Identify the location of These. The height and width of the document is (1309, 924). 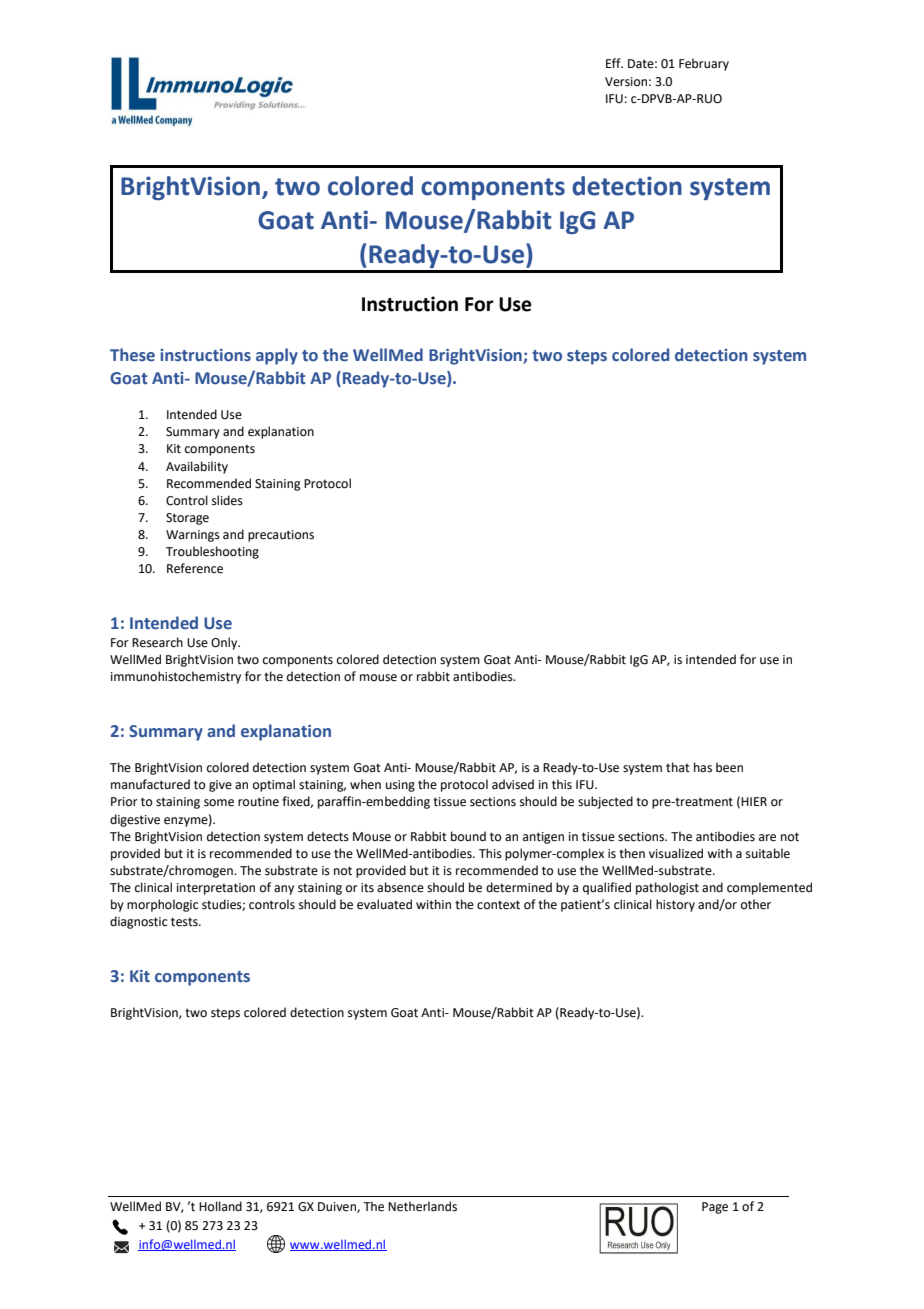
(132, 355).
